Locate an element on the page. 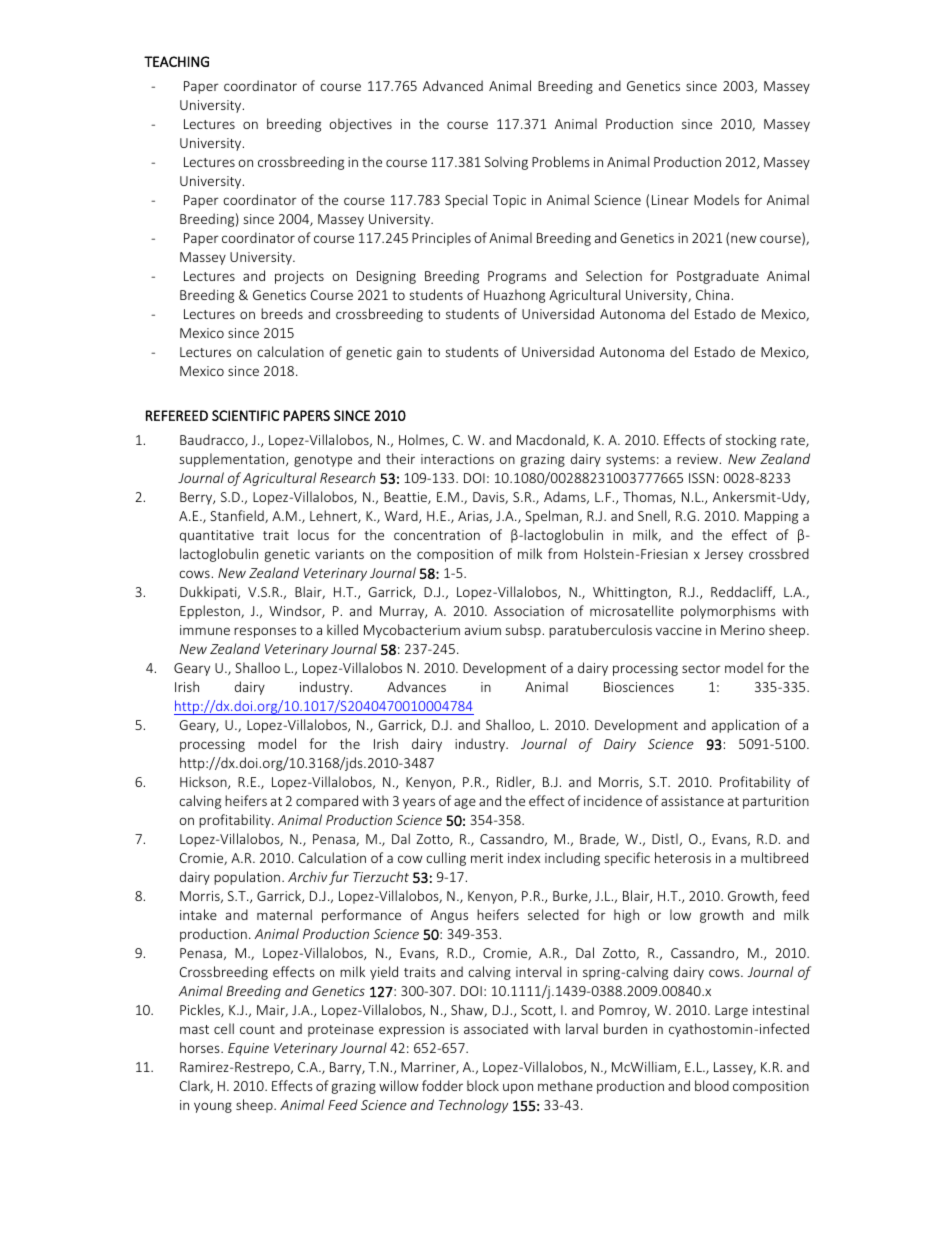 This image has width=952, height=1233. Equine is located at coordinates (248, 1049).
